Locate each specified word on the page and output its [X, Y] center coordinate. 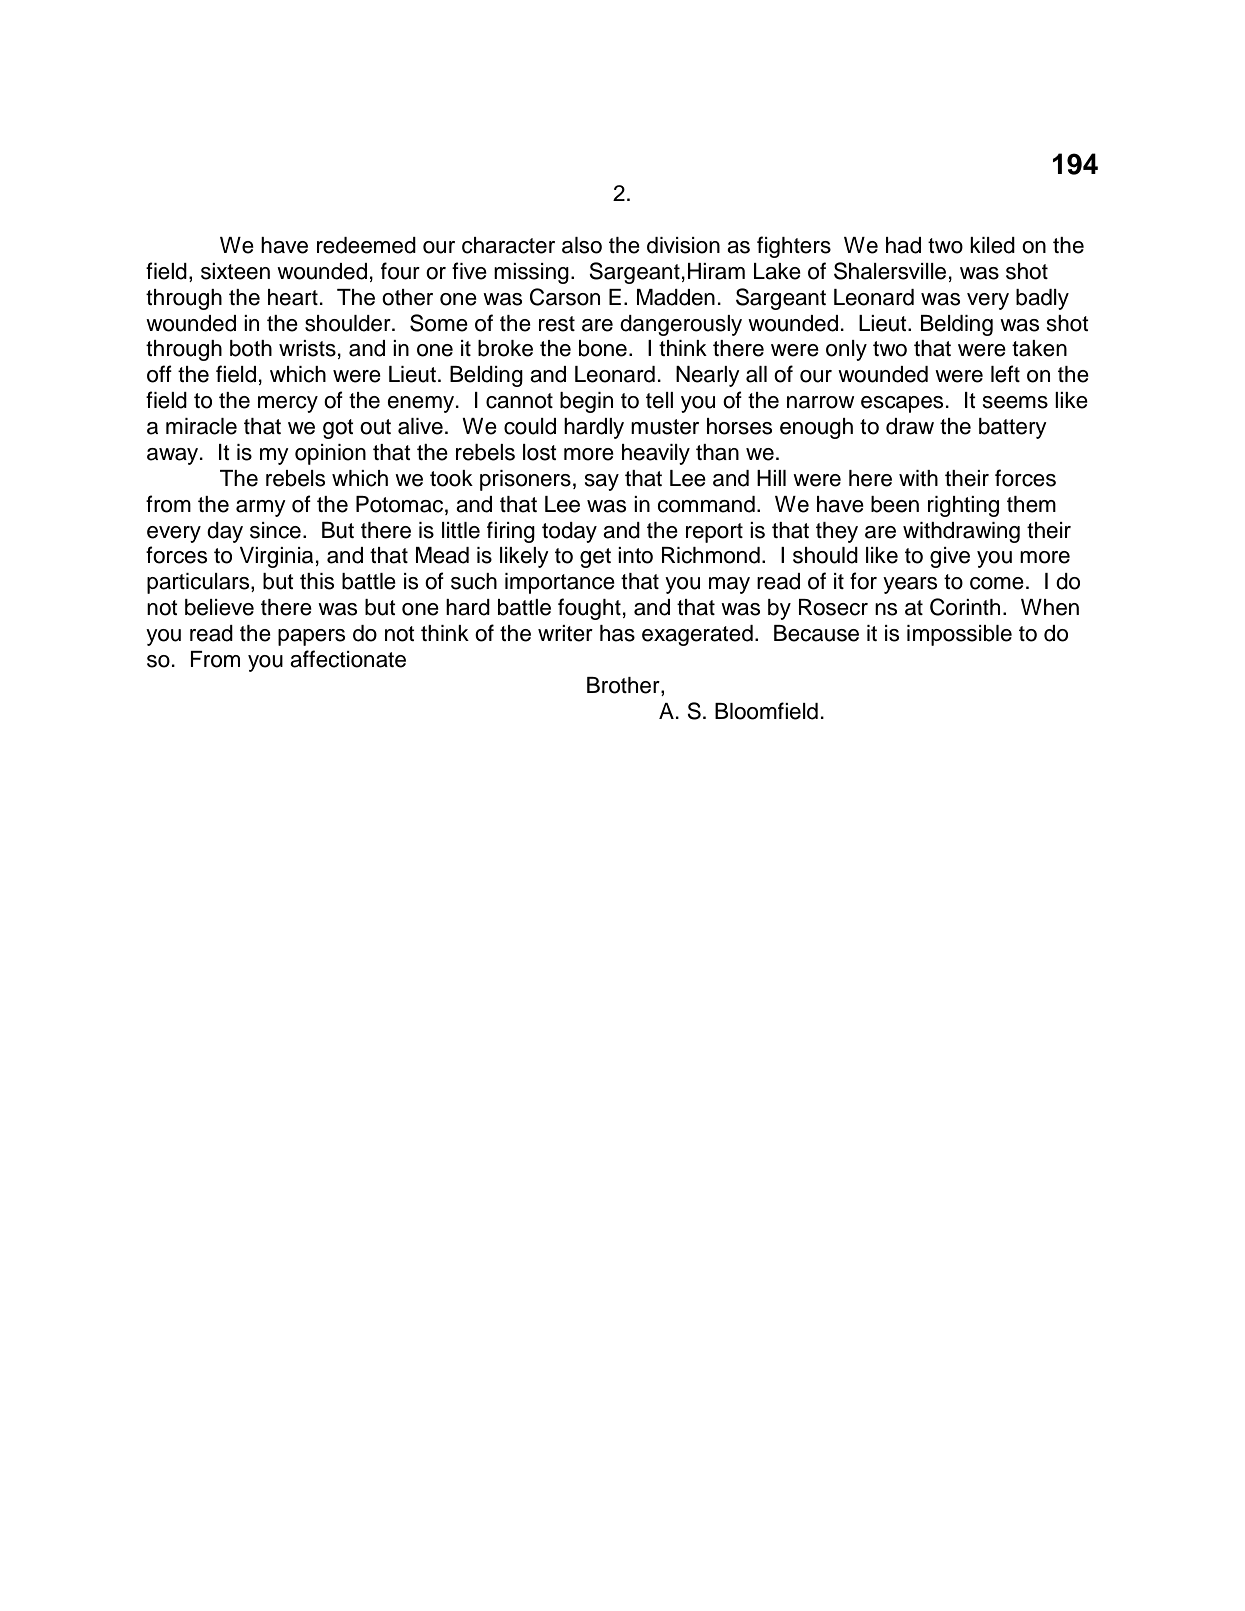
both [251, 348]
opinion [330, 454]
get [595, 558]
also [582, 245]
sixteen [235, 271]
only [846, 350]
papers [311, 637]
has [617, 633]
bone [603, 348]
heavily [656, 454]
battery [1013, 428]
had [903, 245]
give [950, 557]
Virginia [276, 557]
